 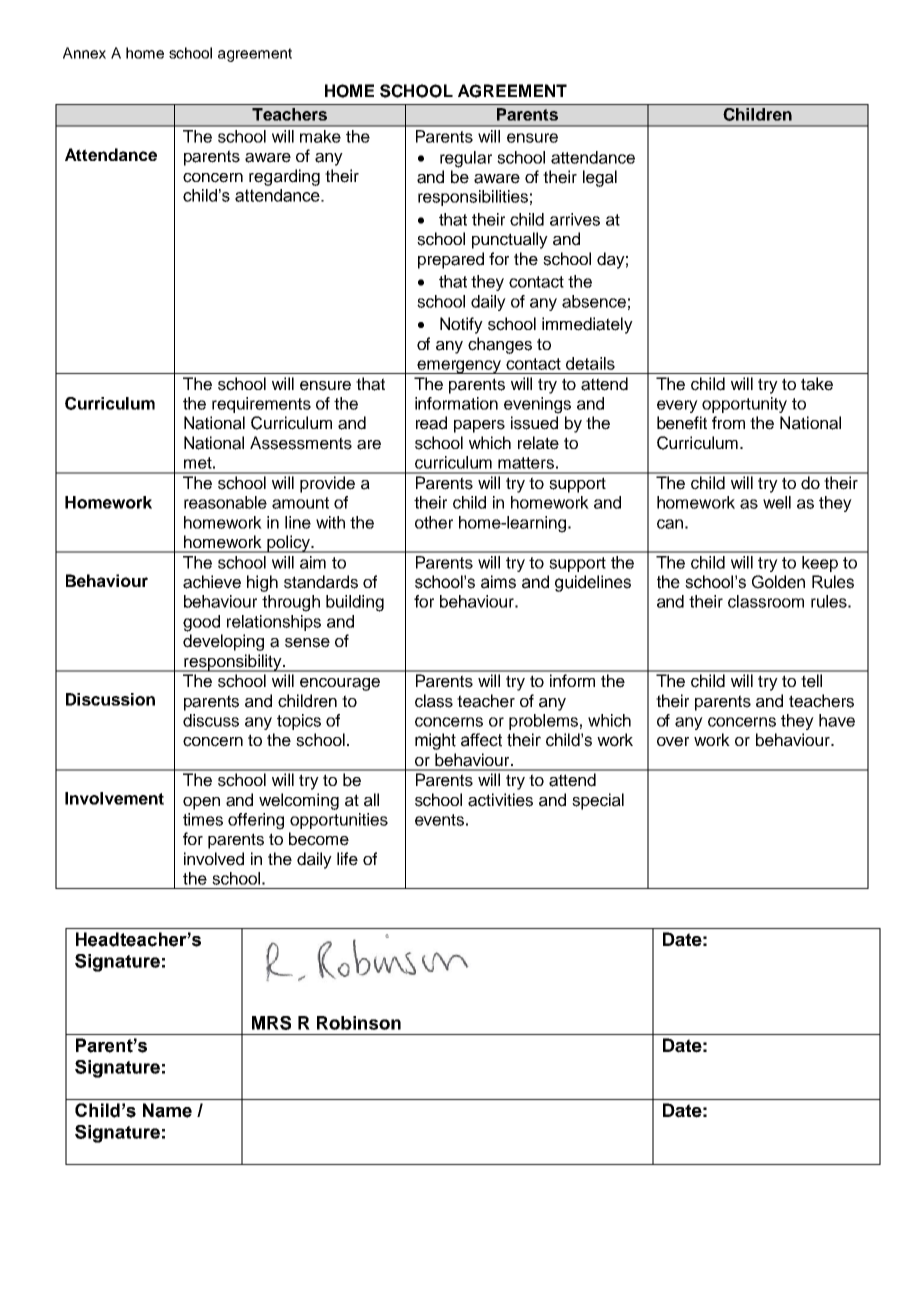 What do you see at coordinates (498, 582) in the image?
I see `aims` at bounding box center [498, 582].
